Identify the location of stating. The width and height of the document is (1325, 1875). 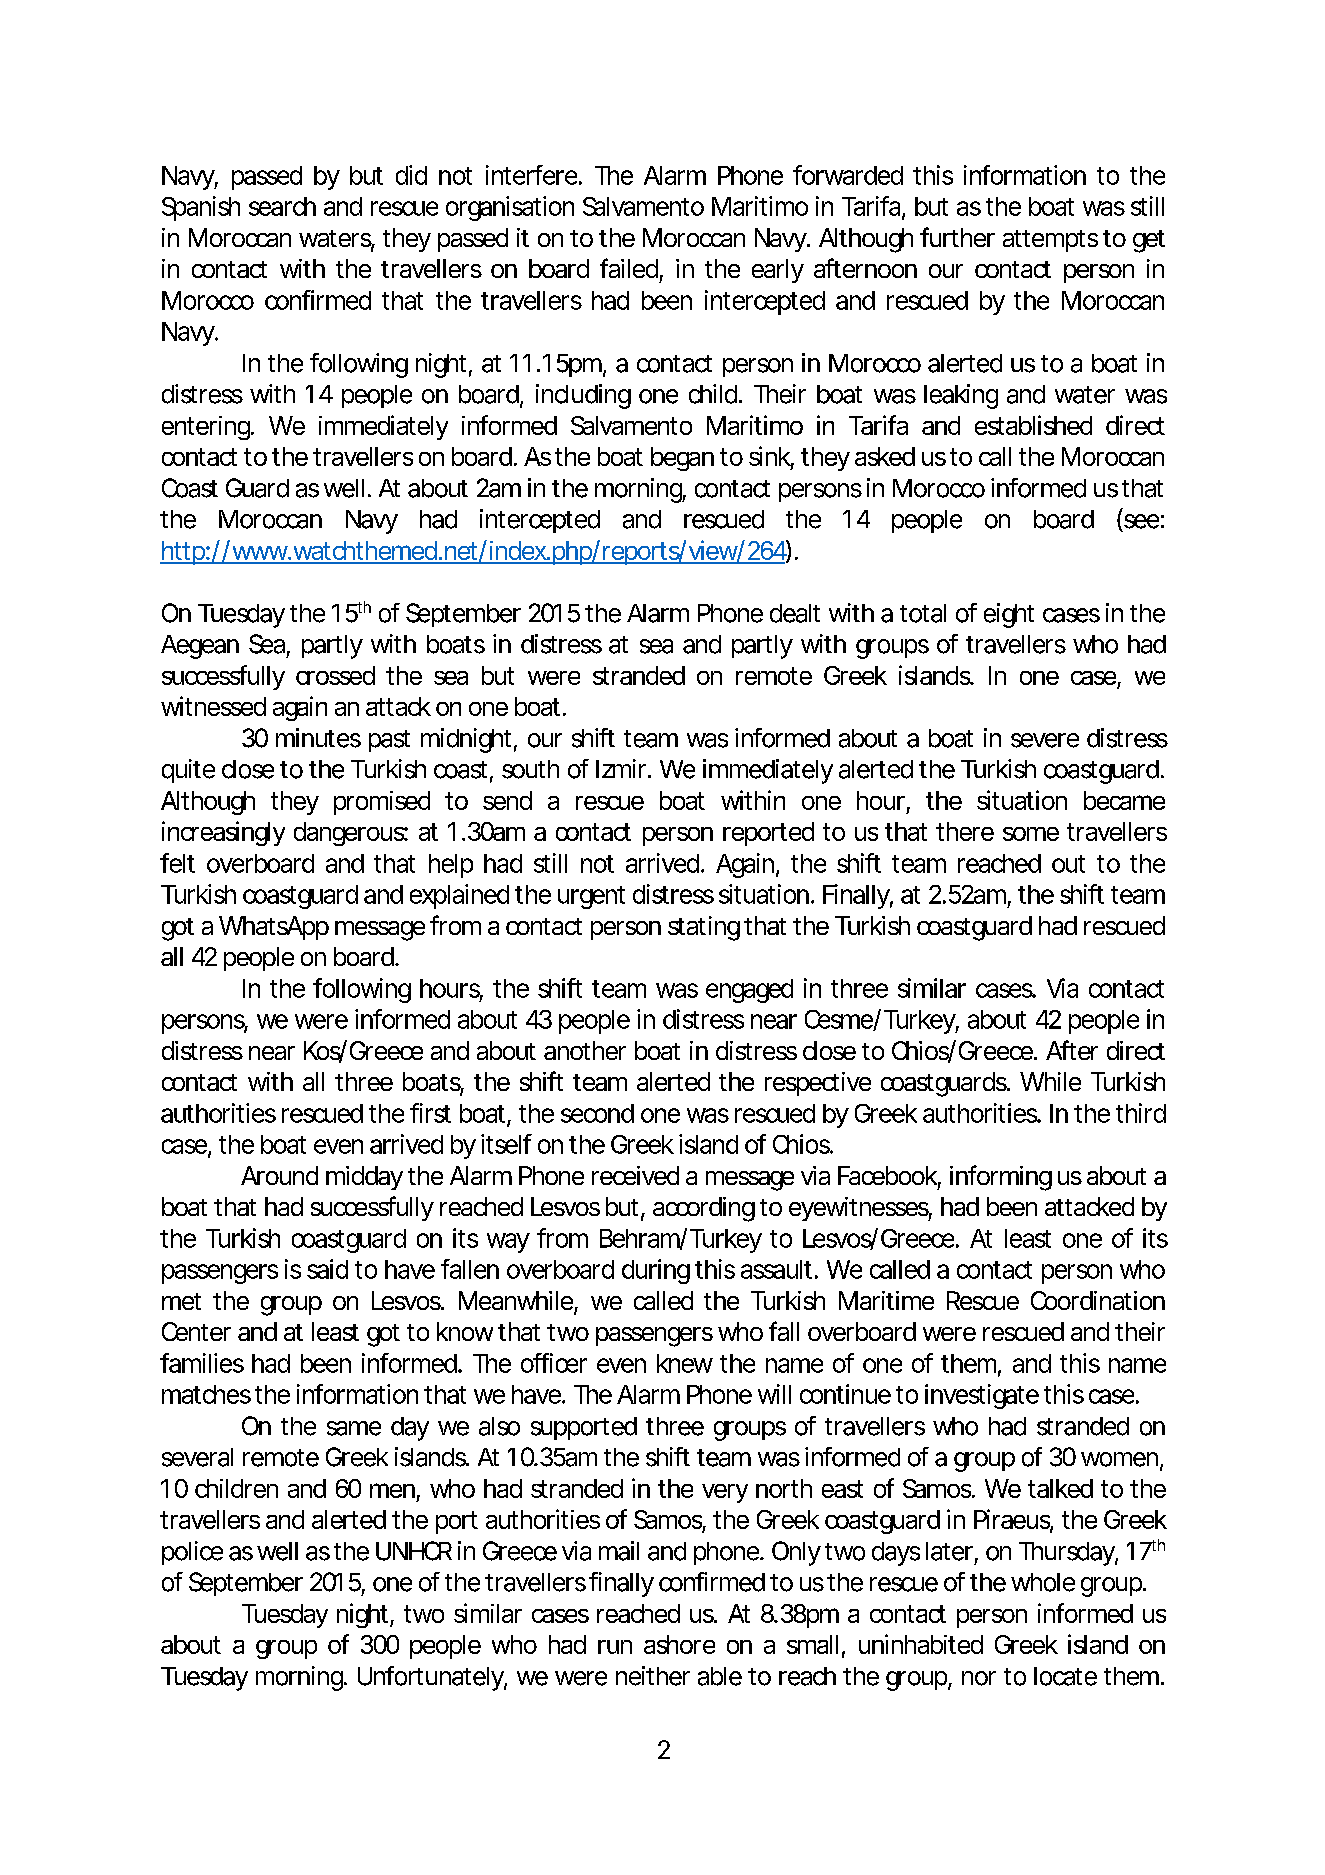
(704, 928).
